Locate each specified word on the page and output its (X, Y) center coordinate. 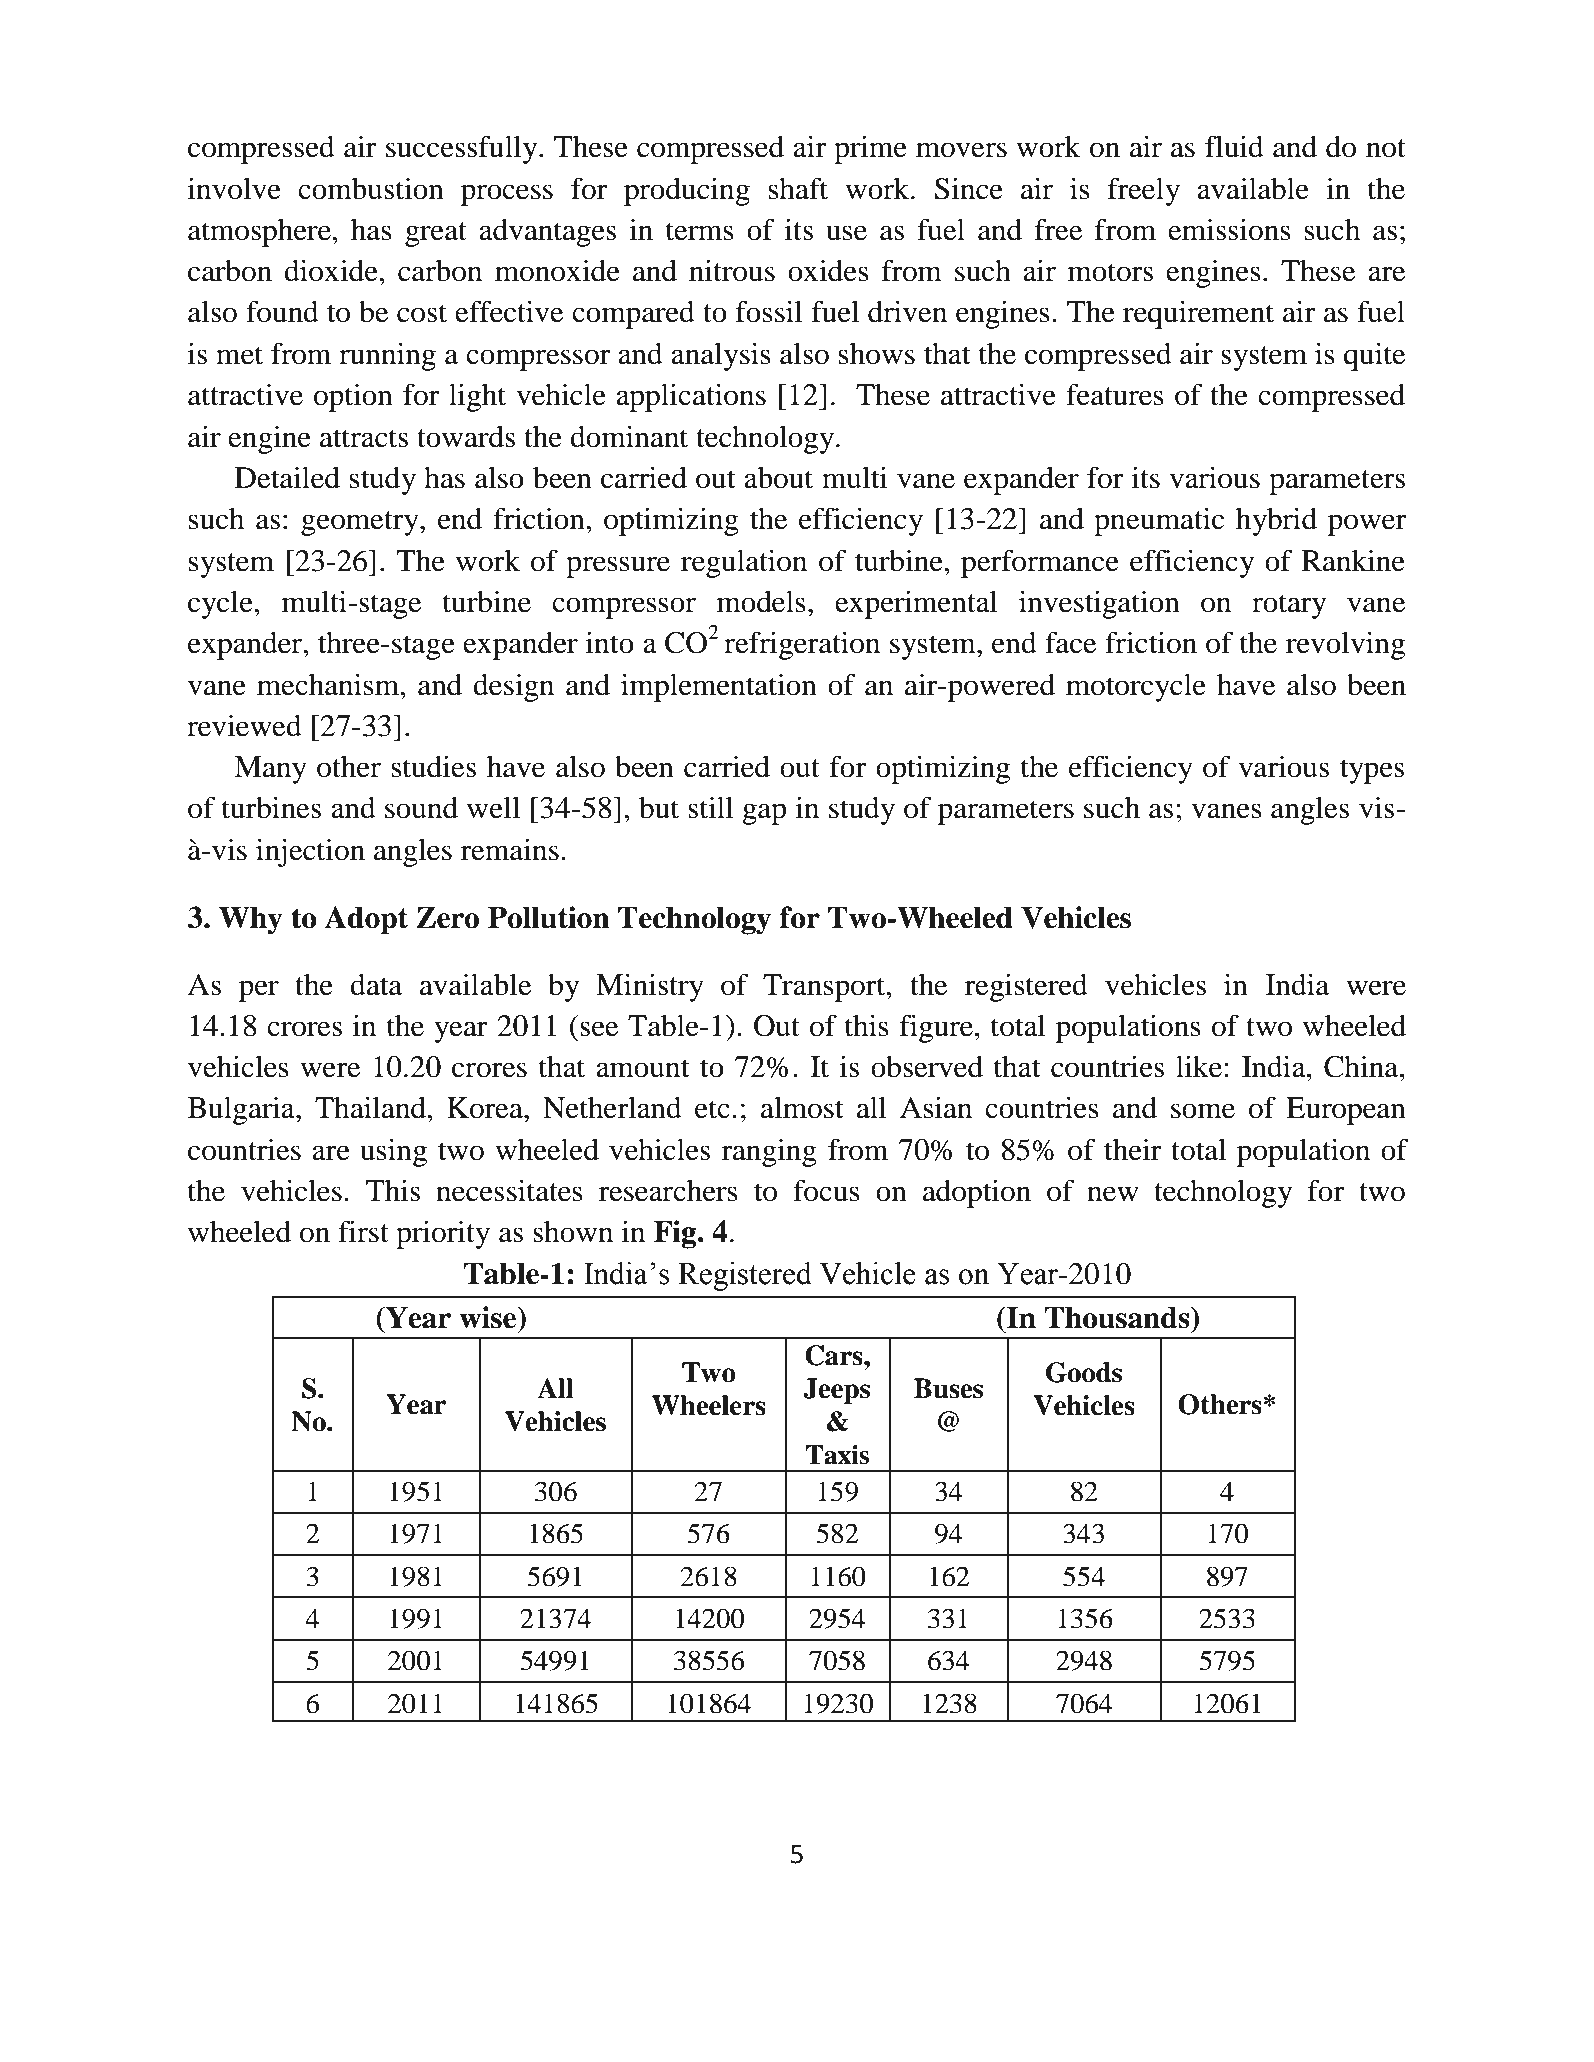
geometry (361, 523)
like (1200, 1066)
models (761, 602)
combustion (371, 188)
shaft (798, 188)
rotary (1289, 606)
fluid (1234, 146)
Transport (825, 988)
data (376, 985)
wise (489, 1317)
